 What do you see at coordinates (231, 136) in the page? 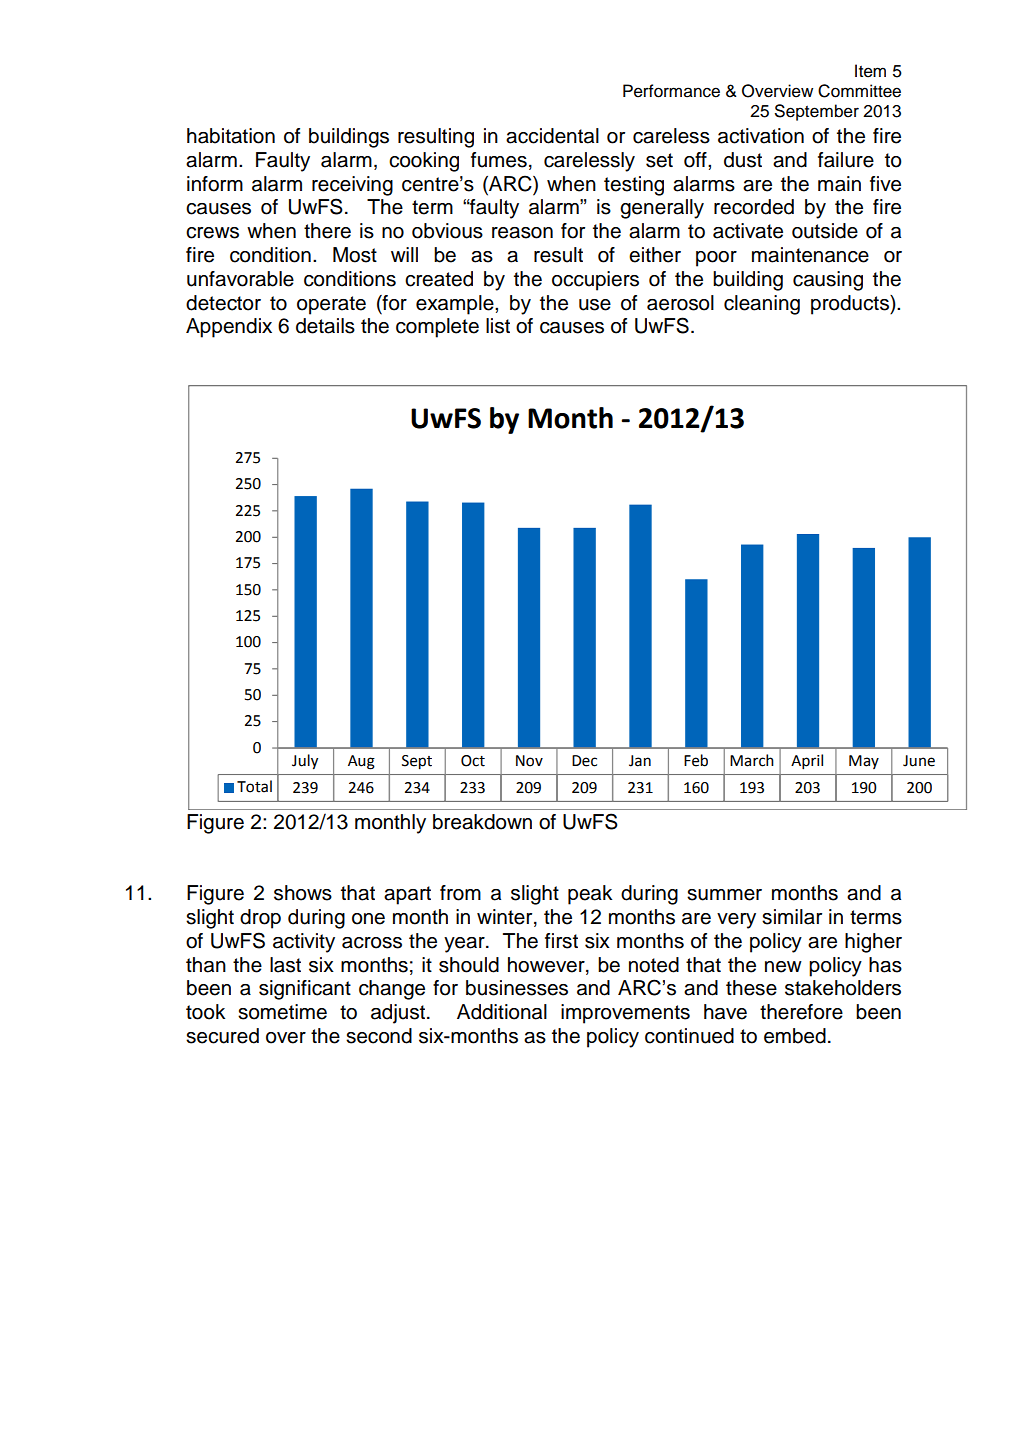
I see `habitation` at bounding box center [231, 136].
